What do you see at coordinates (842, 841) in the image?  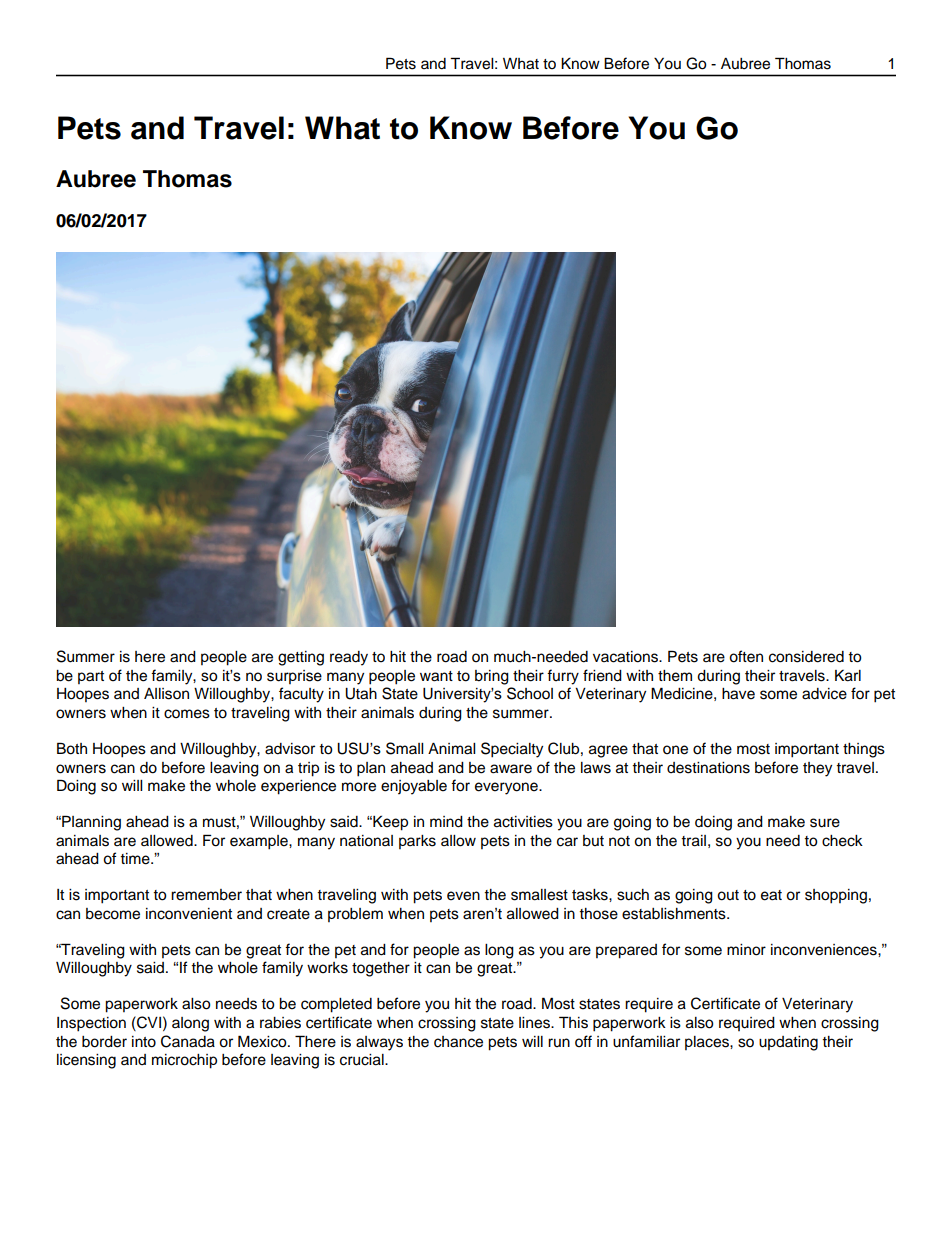 I see `check` at bounding box center [842, 841].
